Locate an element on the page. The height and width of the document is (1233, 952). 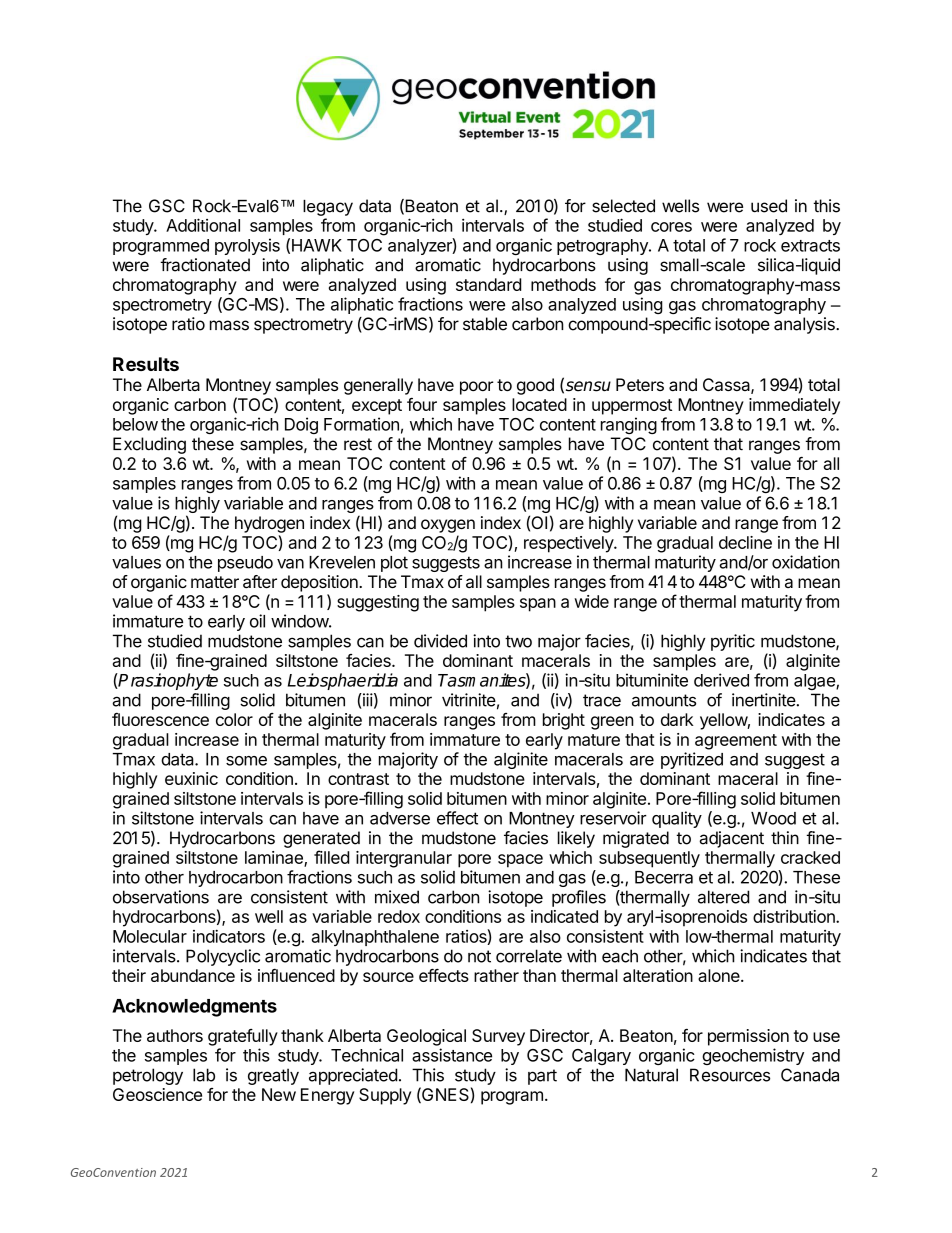
assistance is located at coordinates (452, 1055).
